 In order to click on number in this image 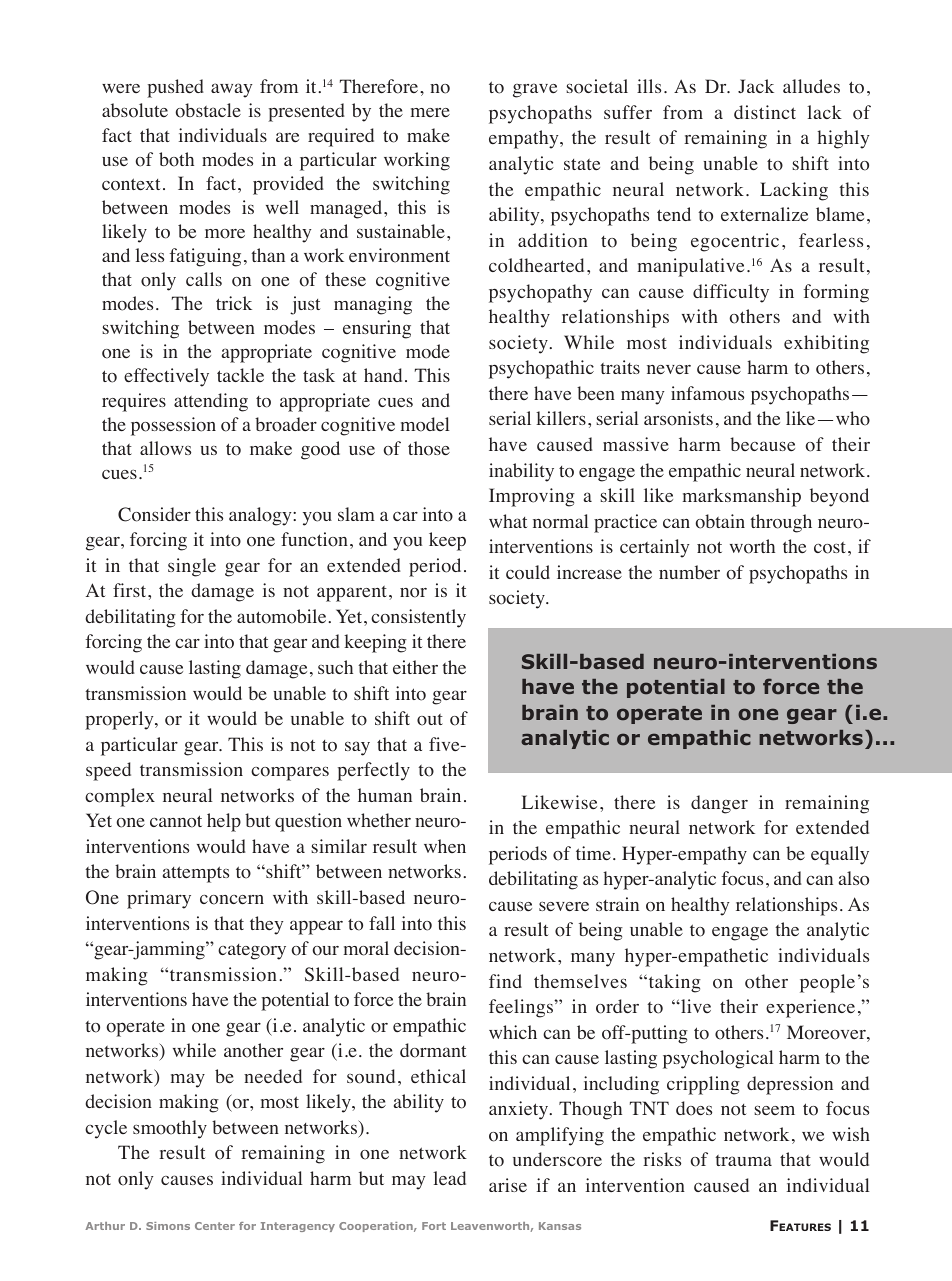, I will do `click(689, 572)`.
